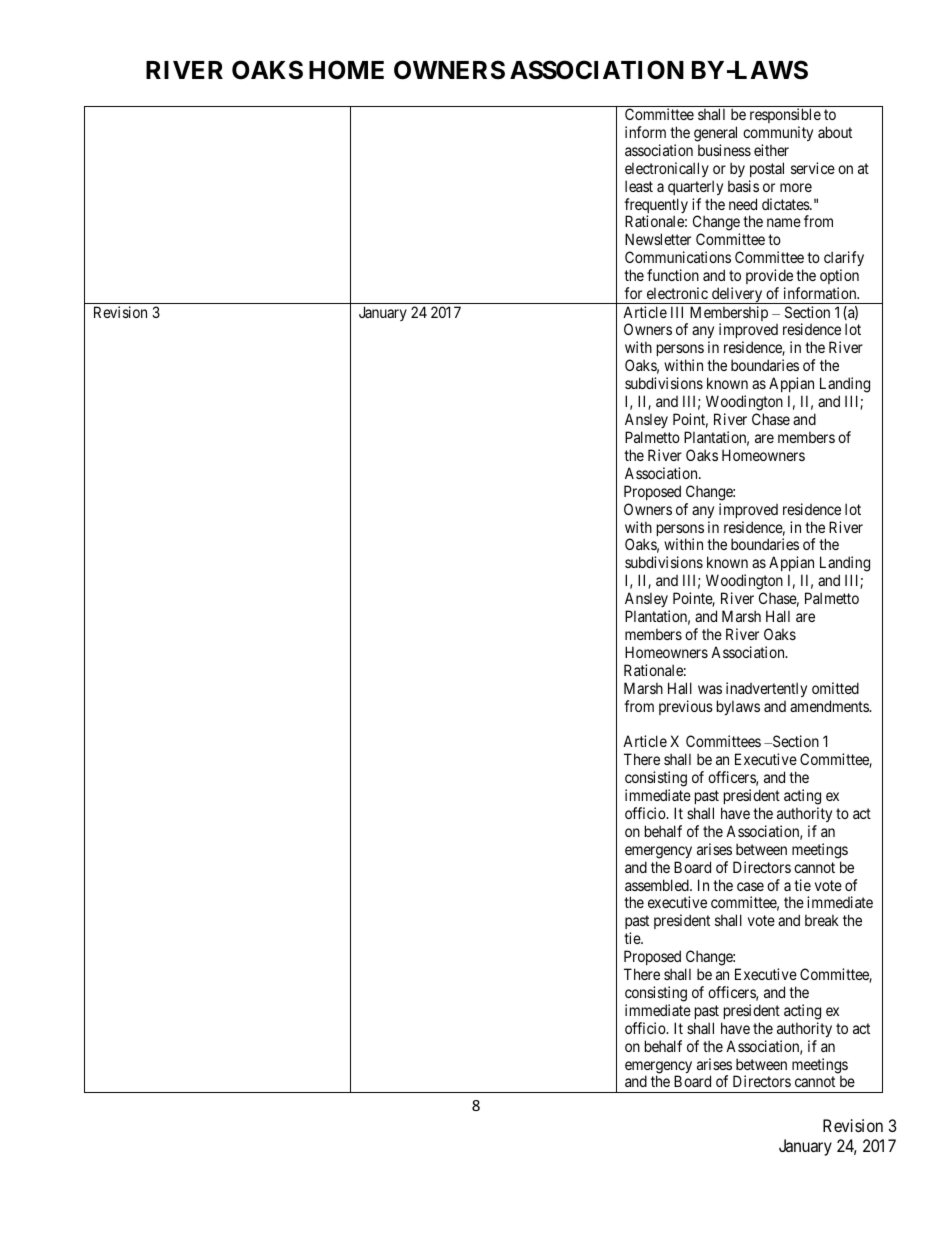  I want to click on function, so click(673, 275).
